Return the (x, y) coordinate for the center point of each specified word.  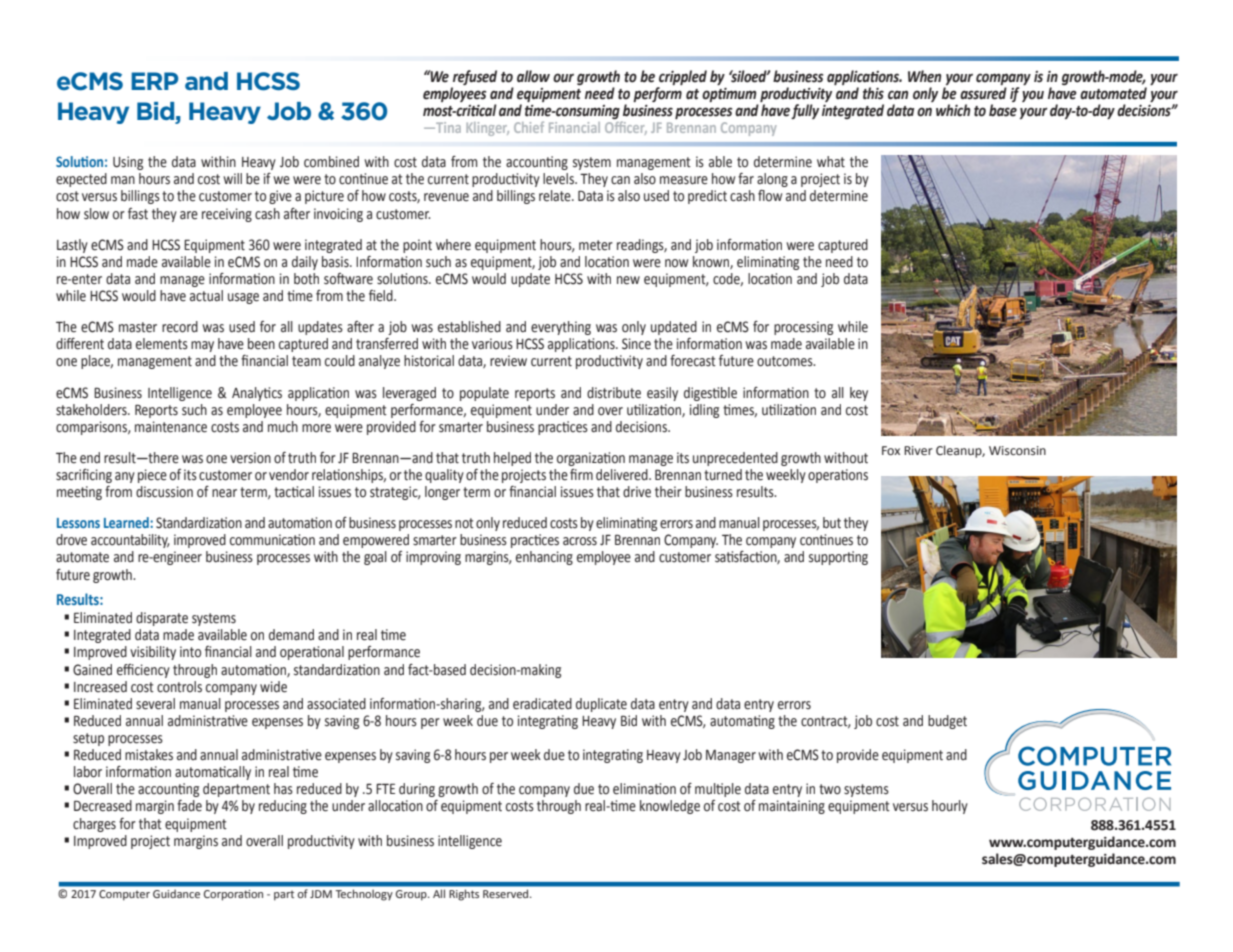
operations (838, 476)
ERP (155, 81)
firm (581, 474)
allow (533, 76)
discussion (164, 492)
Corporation (233, 895)
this (873, 93)
